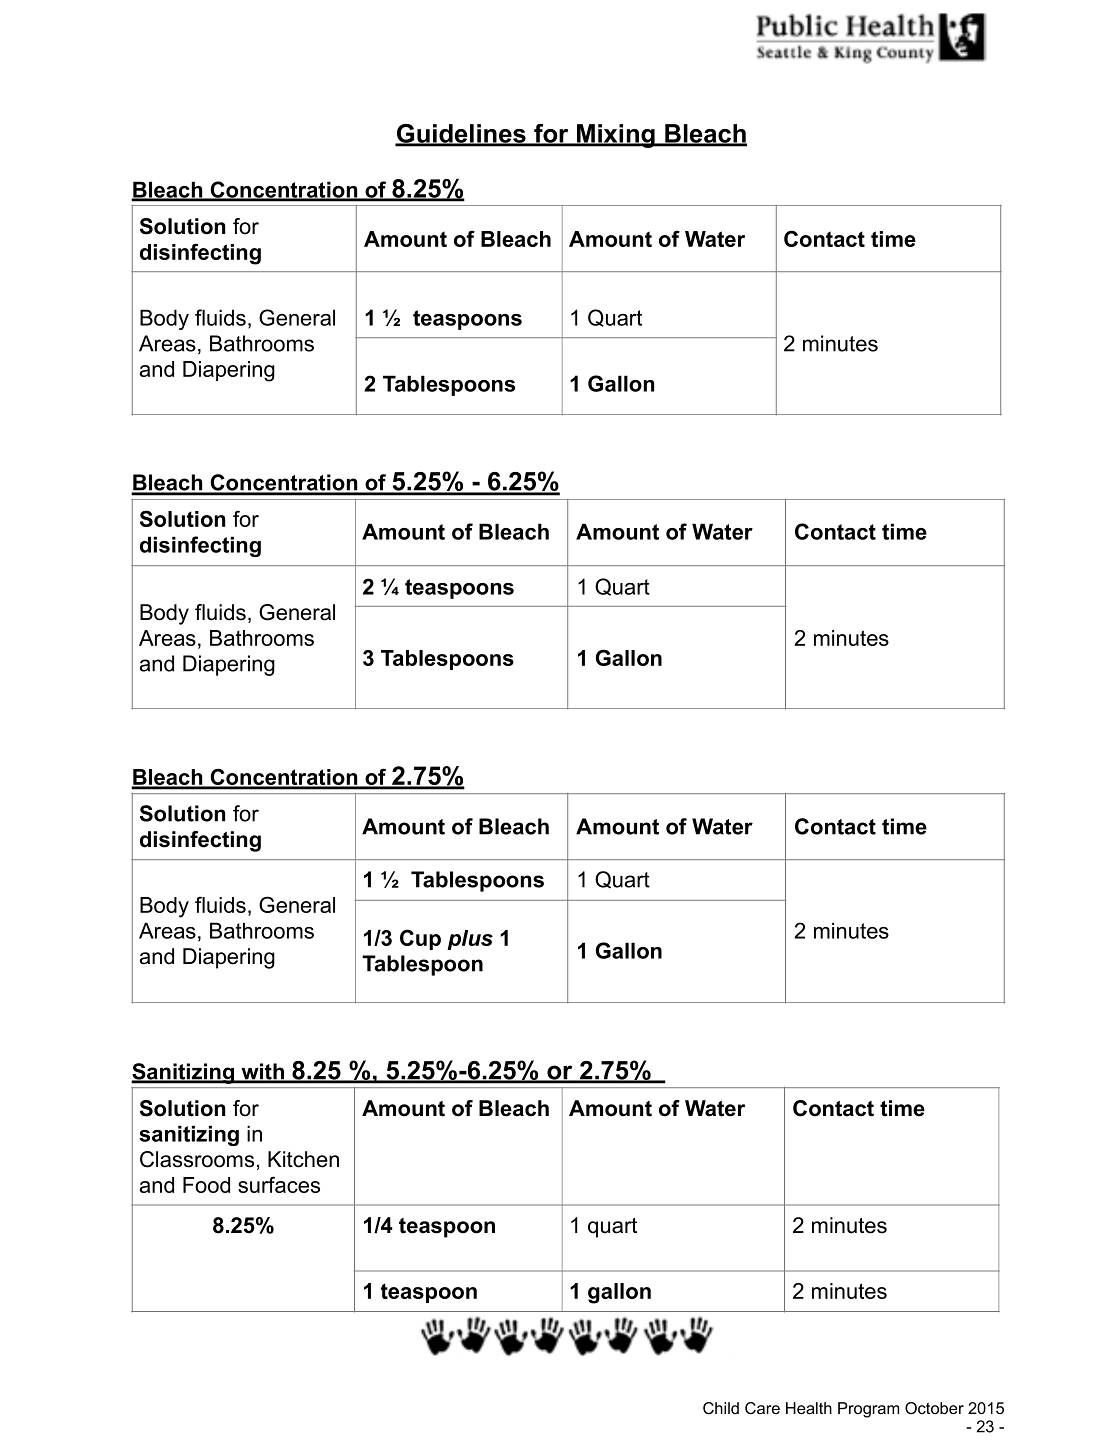 The height and width of the image is (1449, 1120). I want to click on Guidelines, so click(461, 134).
